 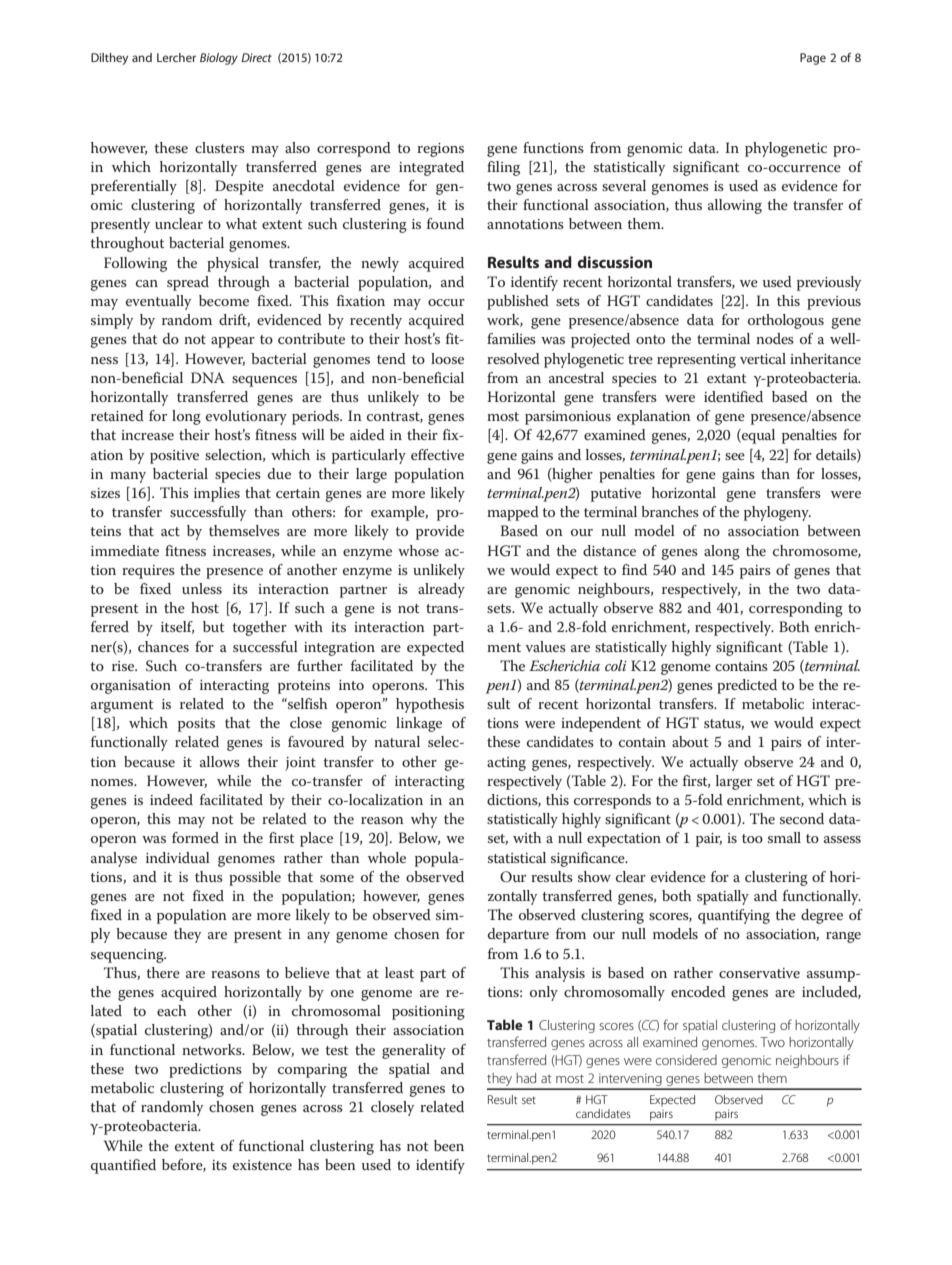 I want to click on itself, so click(x=177, y=627).
